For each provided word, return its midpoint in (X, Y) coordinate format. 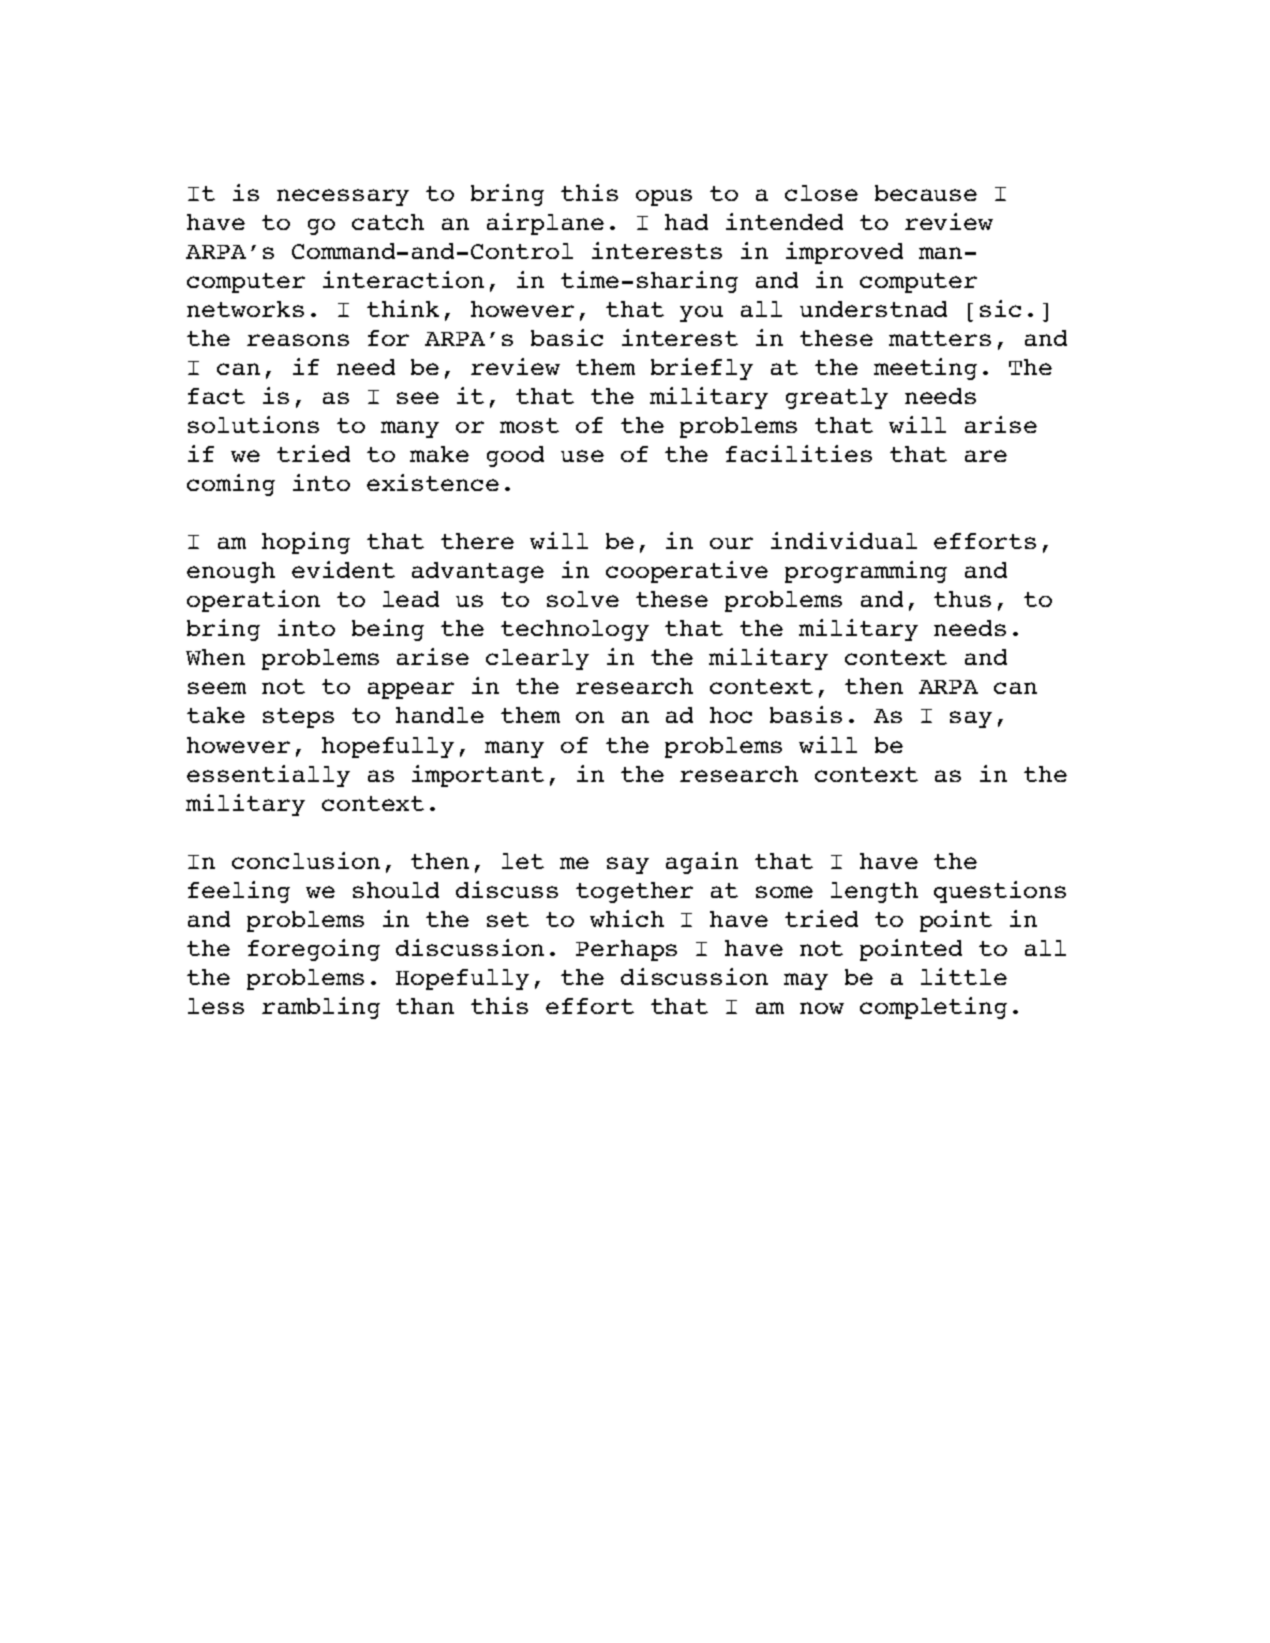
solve (583, 599)
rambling (321, 1008)
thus (962, 599)
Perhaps (626, 950)
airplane (545, 224)
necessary (343, 197)
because (926, 193)
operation (253, 601)
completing (933, 1008)
